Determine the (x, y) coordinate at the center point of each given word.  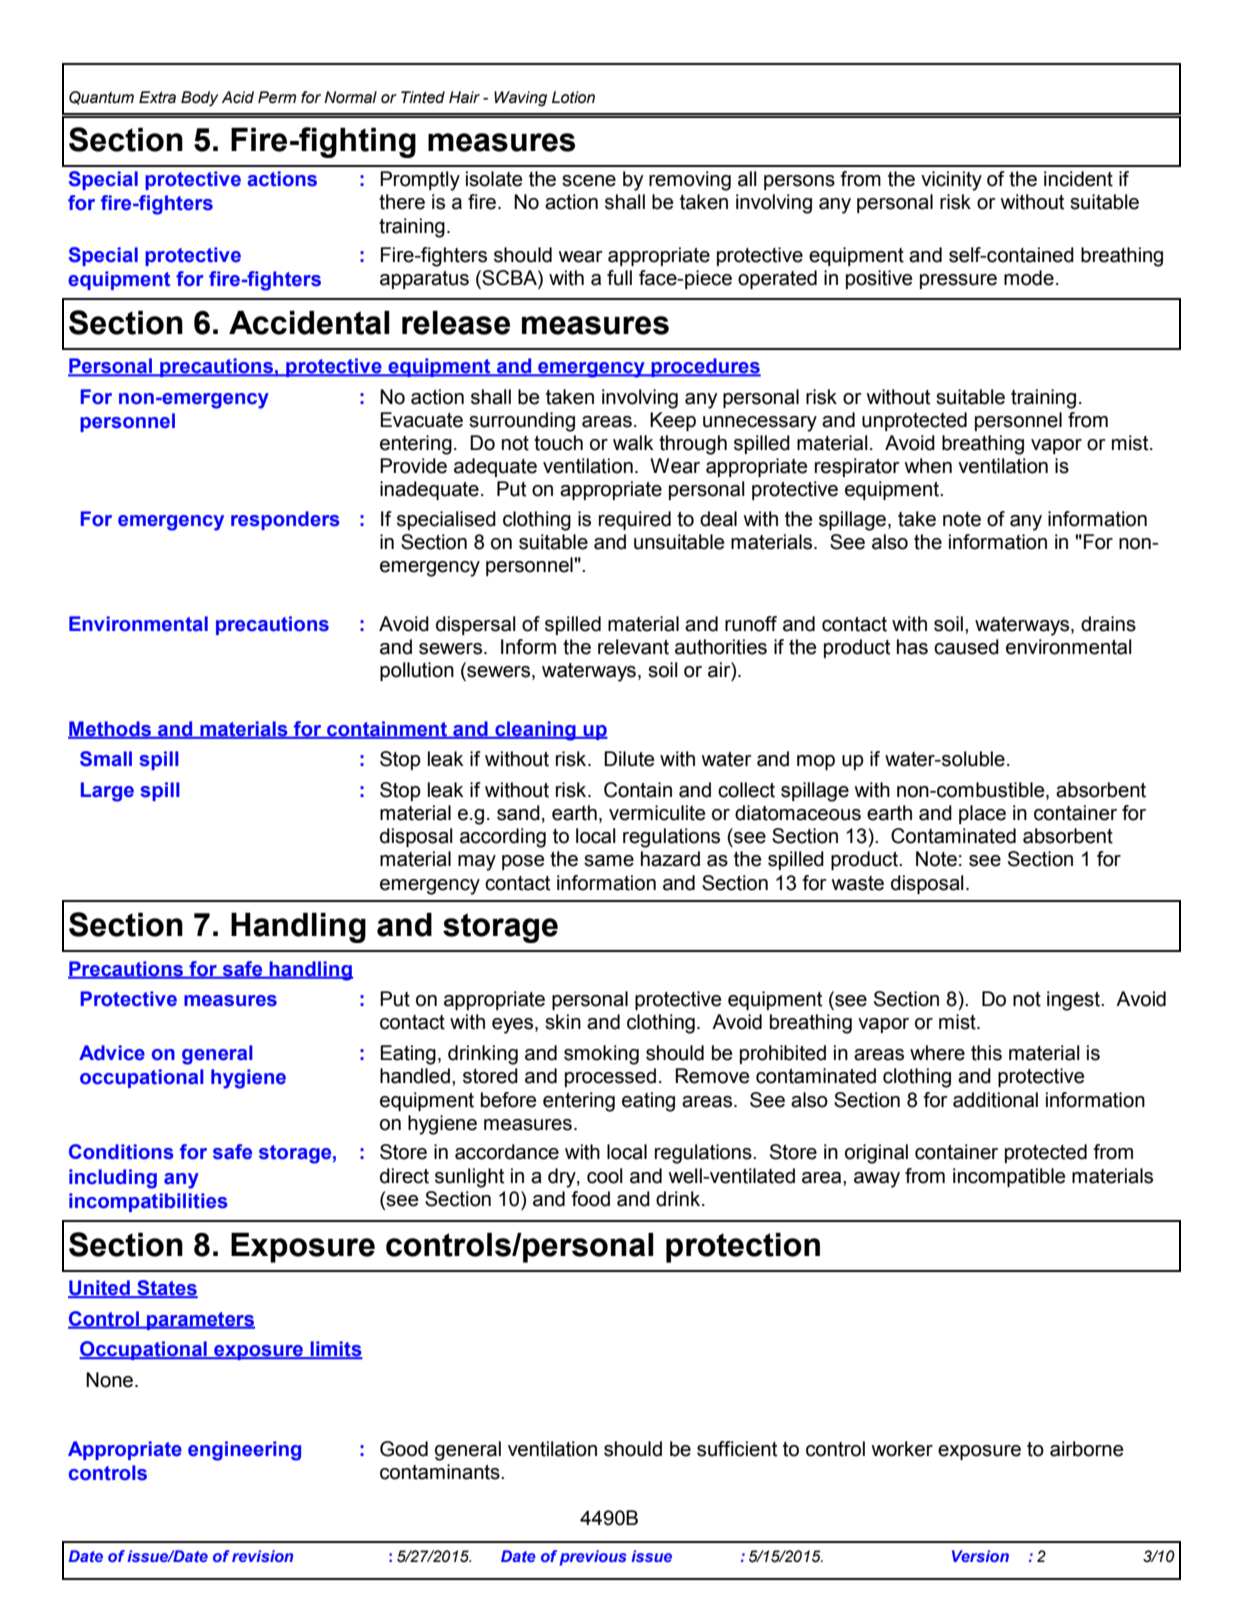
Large (107, 792)
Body (199, 99)
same (609, 861)
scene (589, 181)
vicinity (951, 181)
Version (980, 1556)
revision (262, 1556)
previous (593, 1558)
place (982, 814)
